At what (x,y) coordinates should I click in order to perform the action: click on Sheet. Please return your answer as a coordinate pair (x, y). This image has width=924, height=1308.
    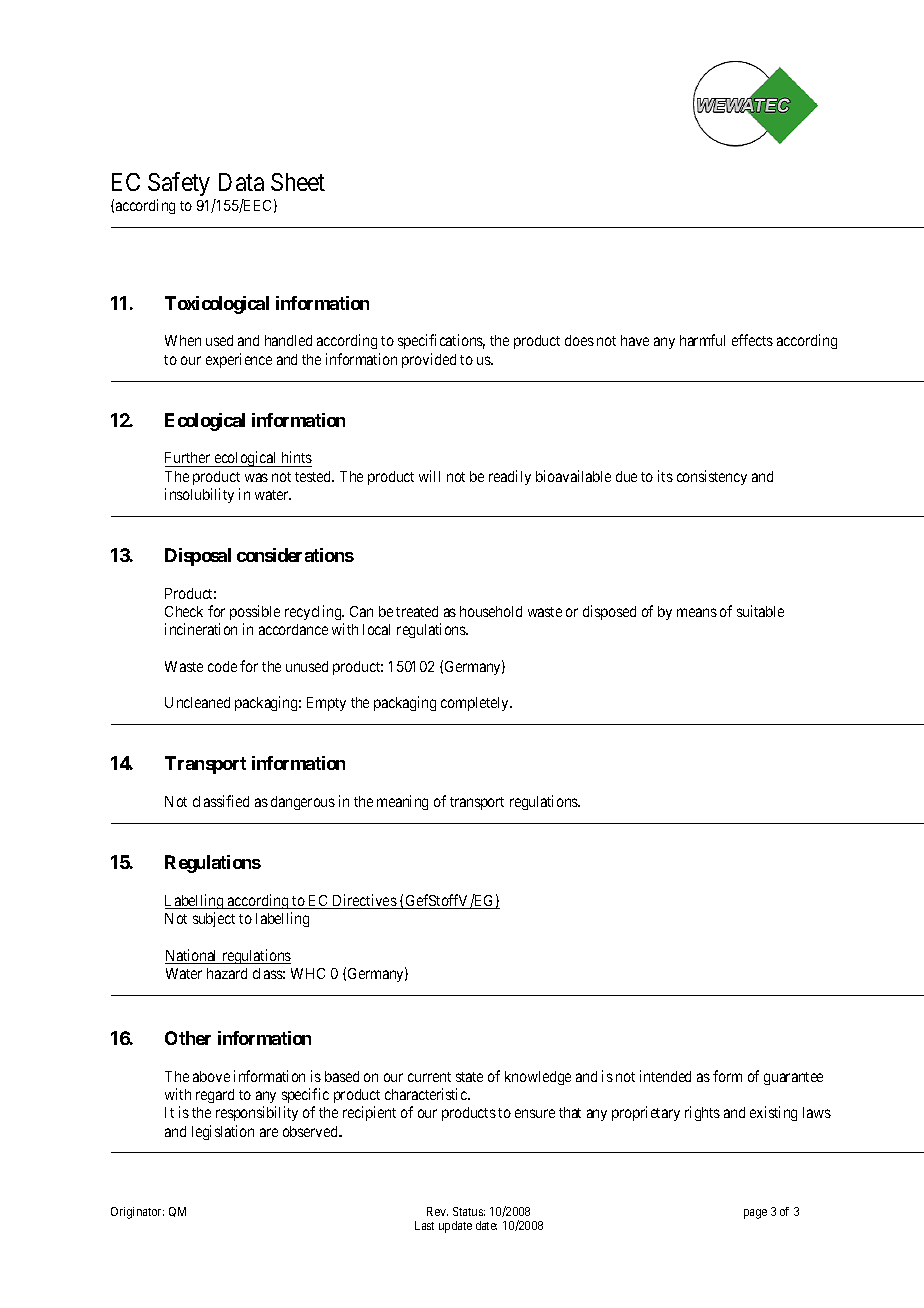
    Looking at the image, I should click on (298, 182).
